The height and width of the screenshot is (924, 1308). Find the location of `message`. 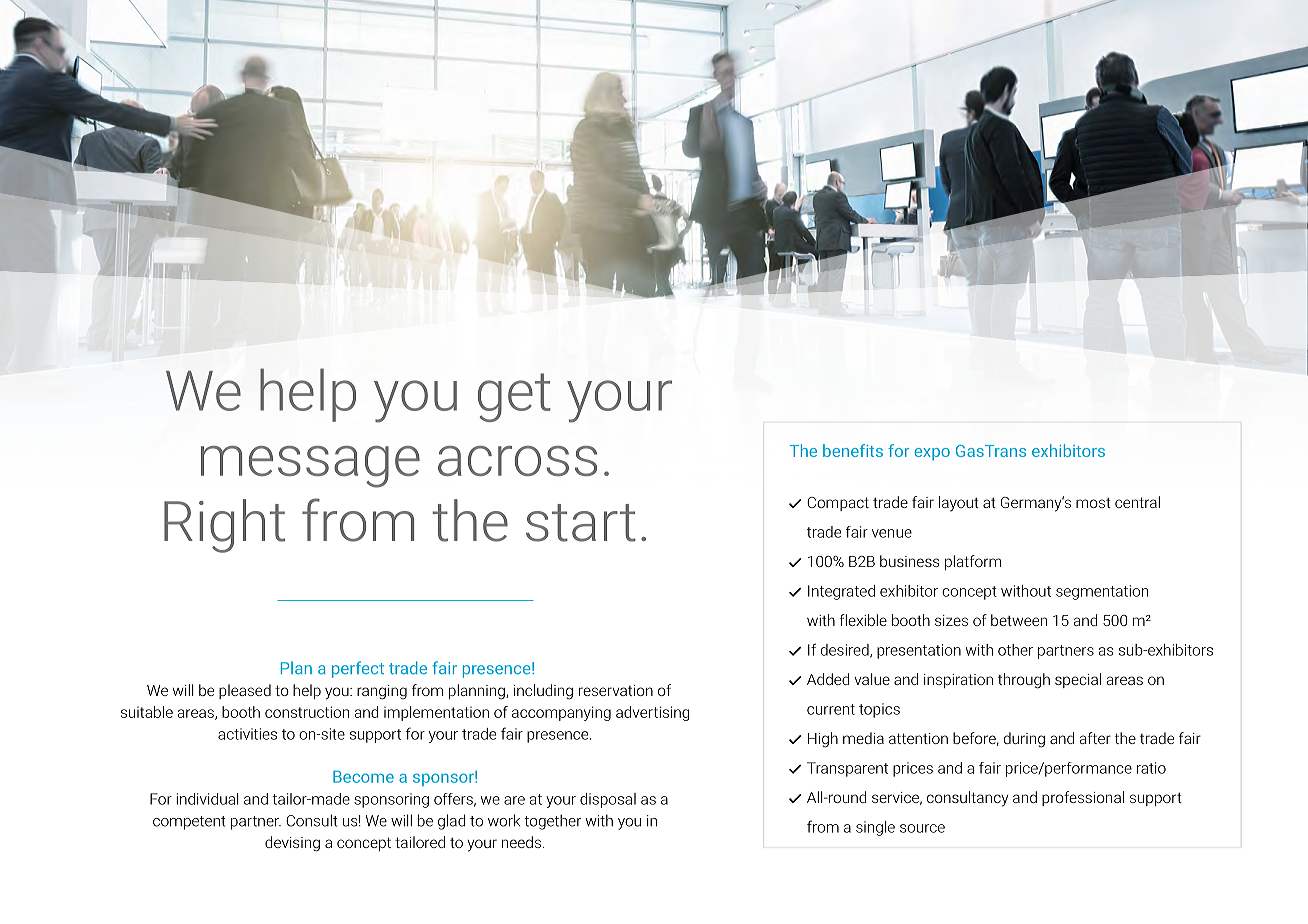

message is located at coordinates (310, 467).
